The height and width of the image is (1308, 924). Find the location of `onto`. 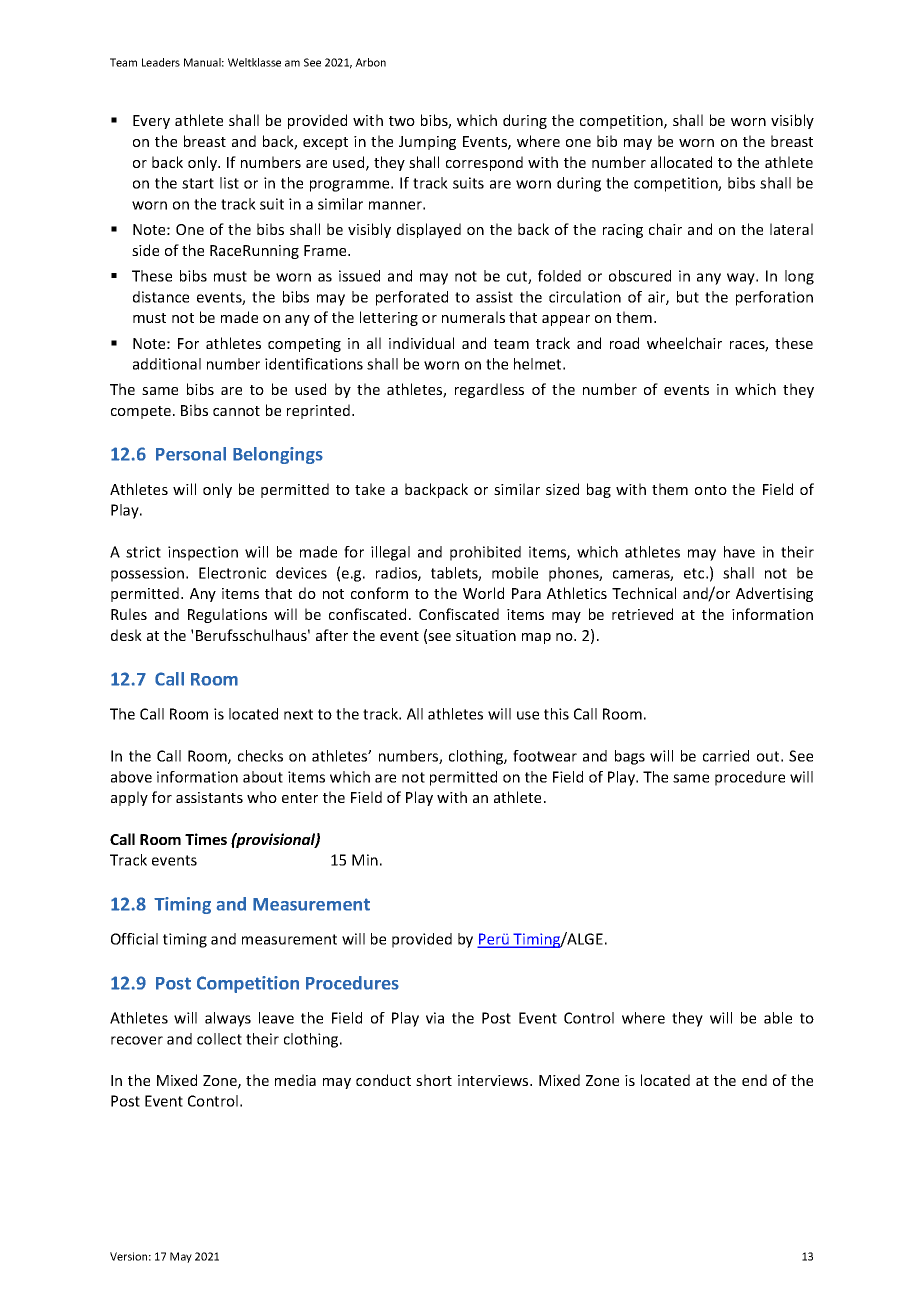

onto is located at coordinates (711, 490).
